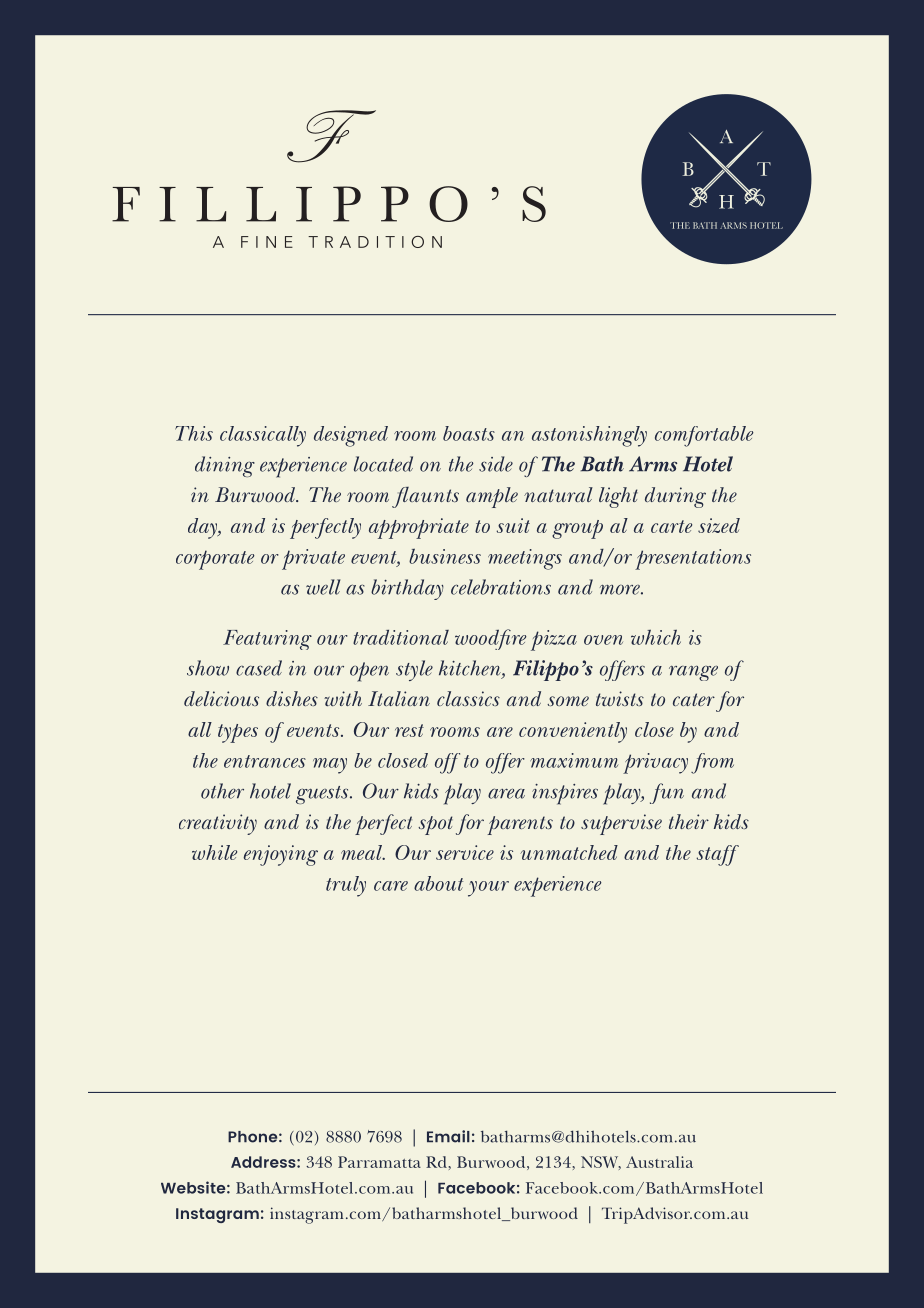  I want to click on range, so click(693, 673).
